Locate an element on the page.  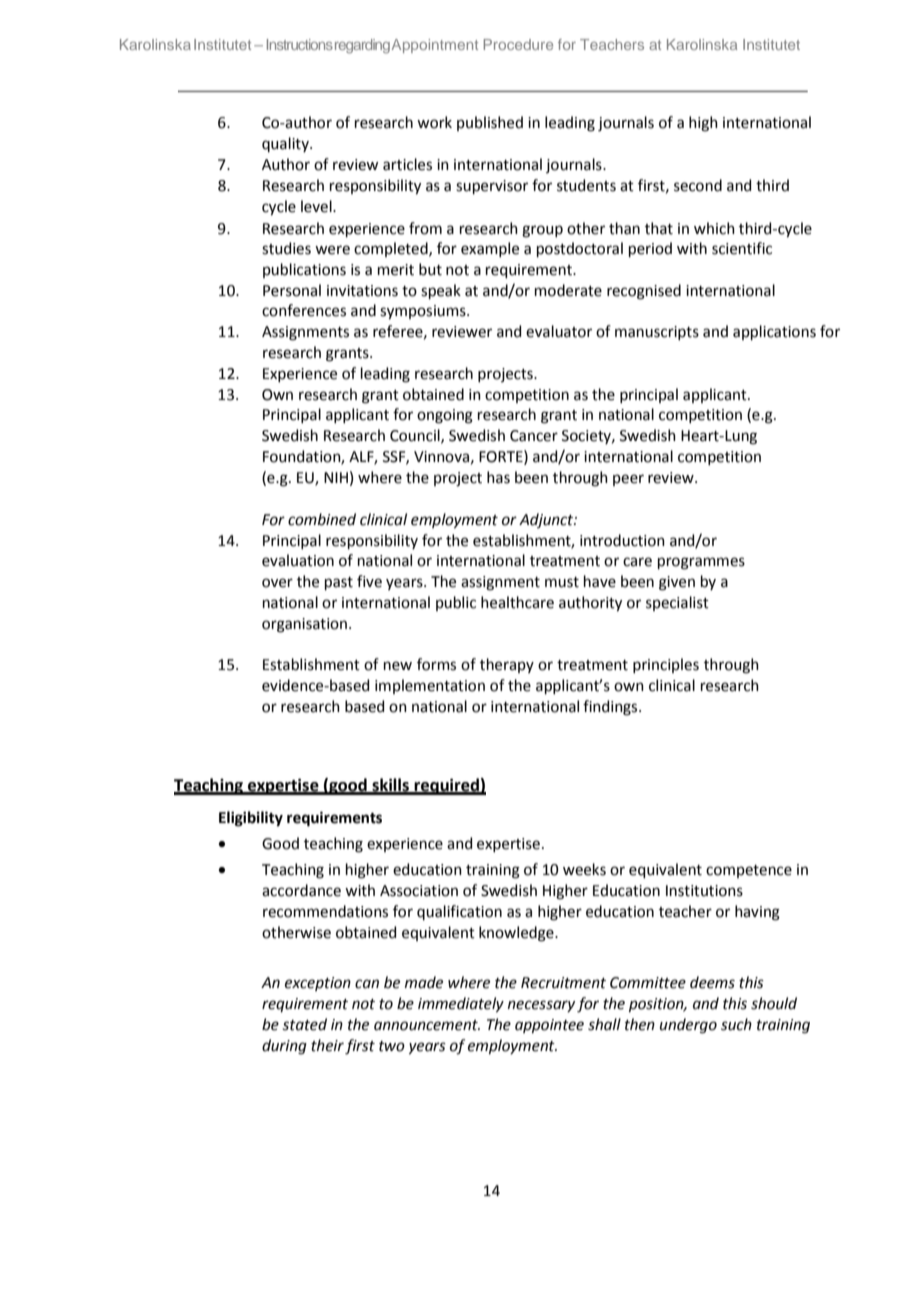
conferences is located at coordinates (304, 310).
